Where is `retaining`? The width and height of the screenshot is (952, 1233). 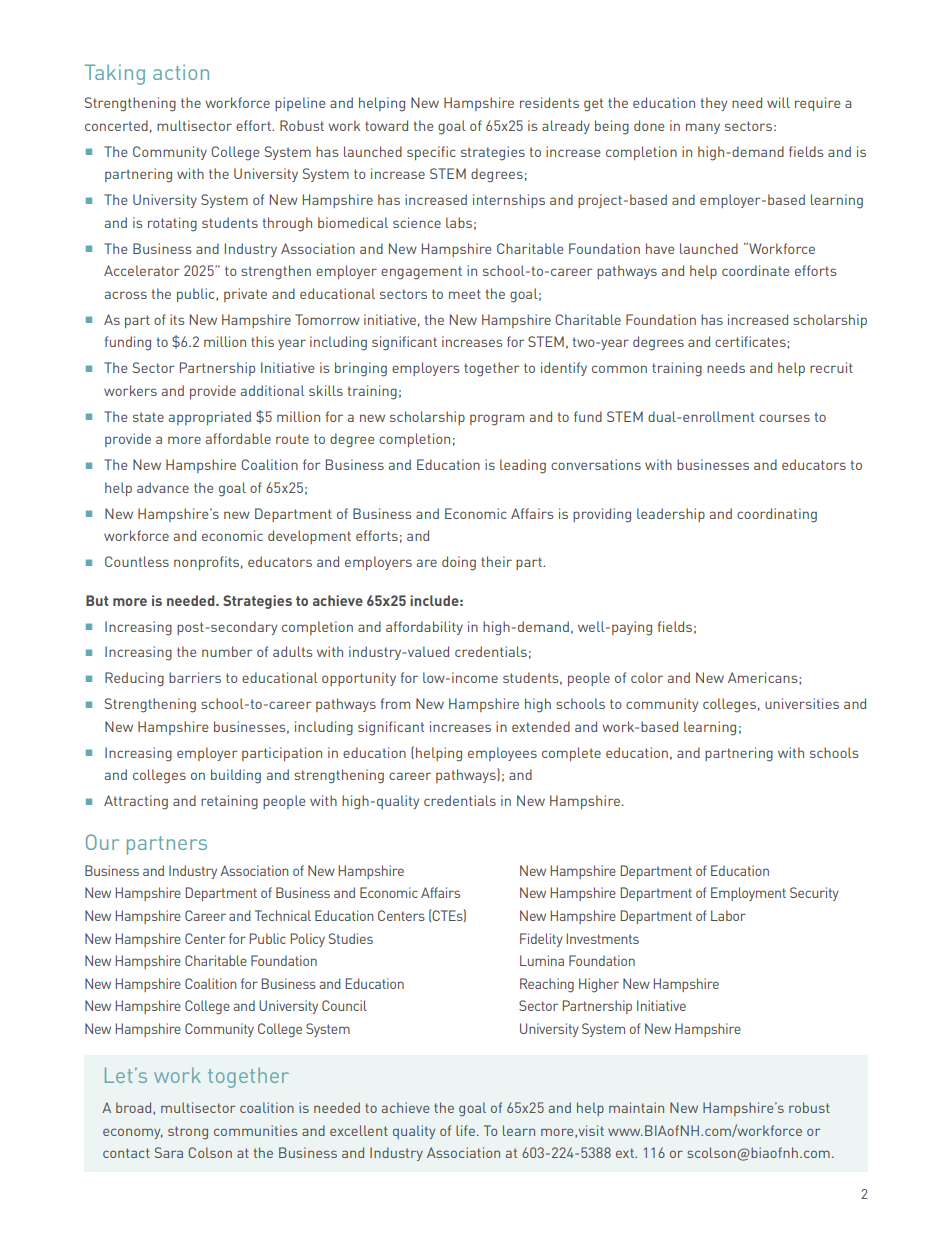
retaining is located at coordinates (229, 802).
